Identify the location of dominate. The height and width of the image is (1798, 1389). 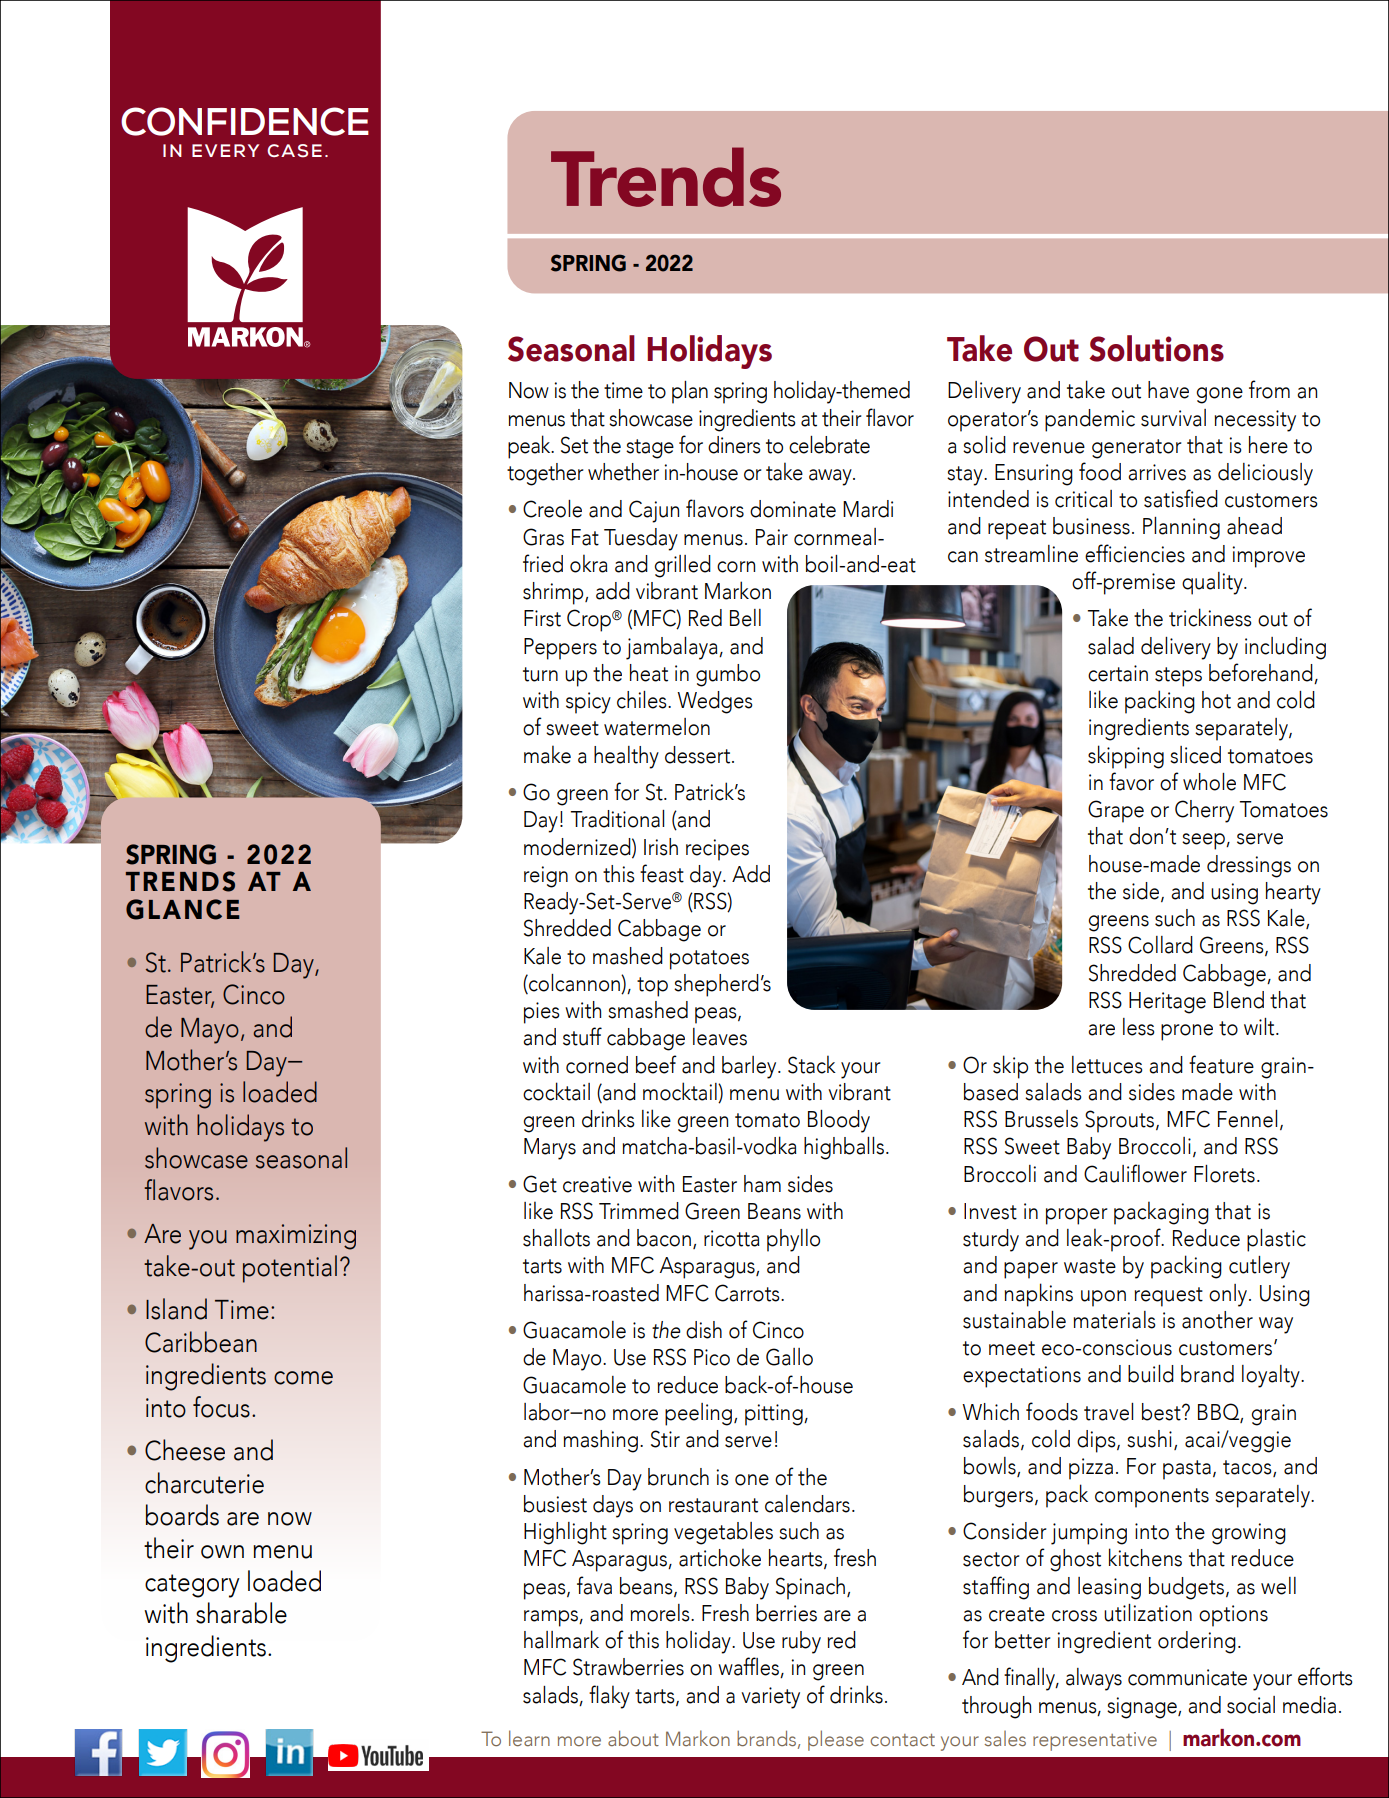
(793, 509).
